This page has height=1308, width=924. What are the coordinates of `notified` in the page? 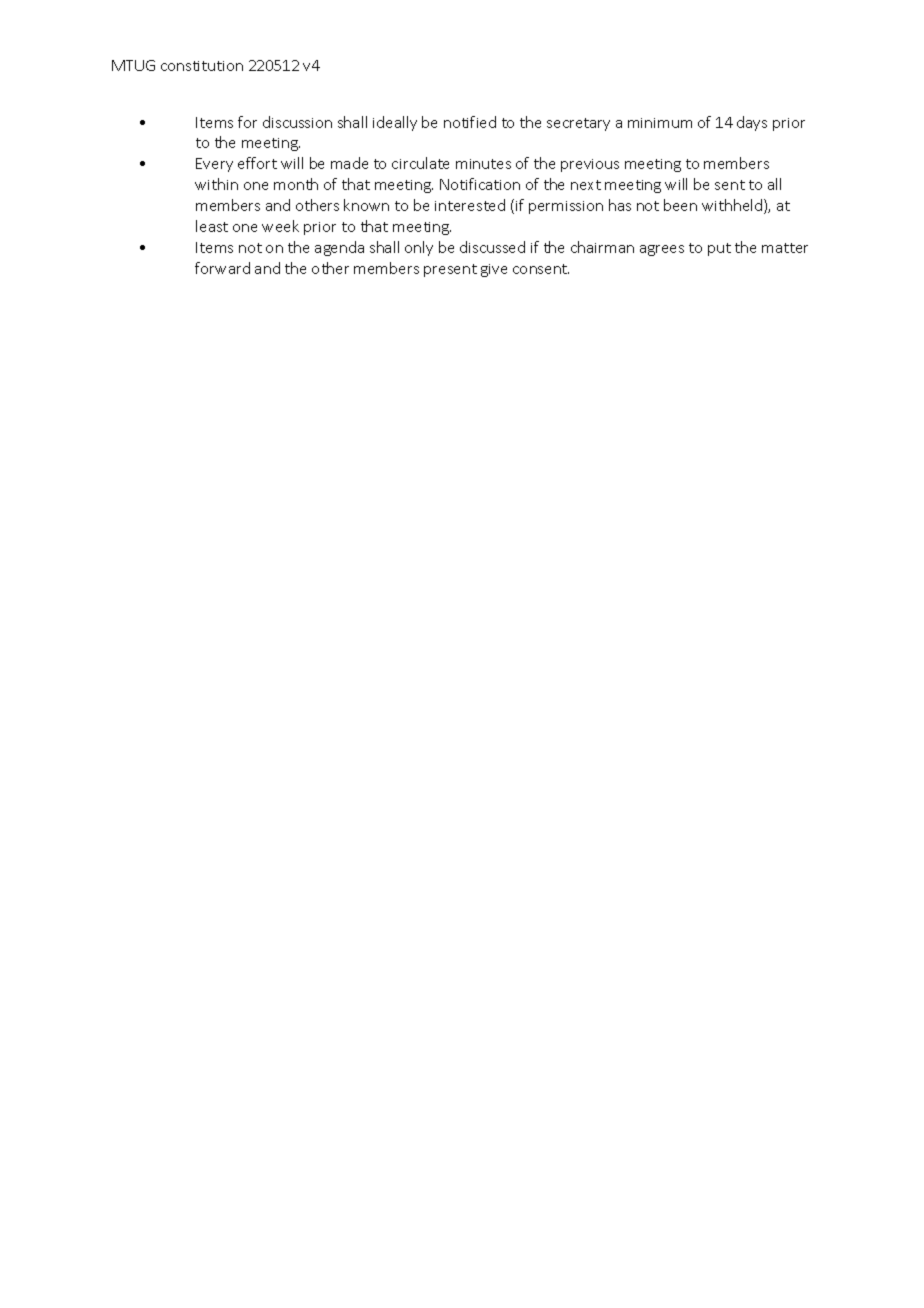 It's located at (470, 122).
